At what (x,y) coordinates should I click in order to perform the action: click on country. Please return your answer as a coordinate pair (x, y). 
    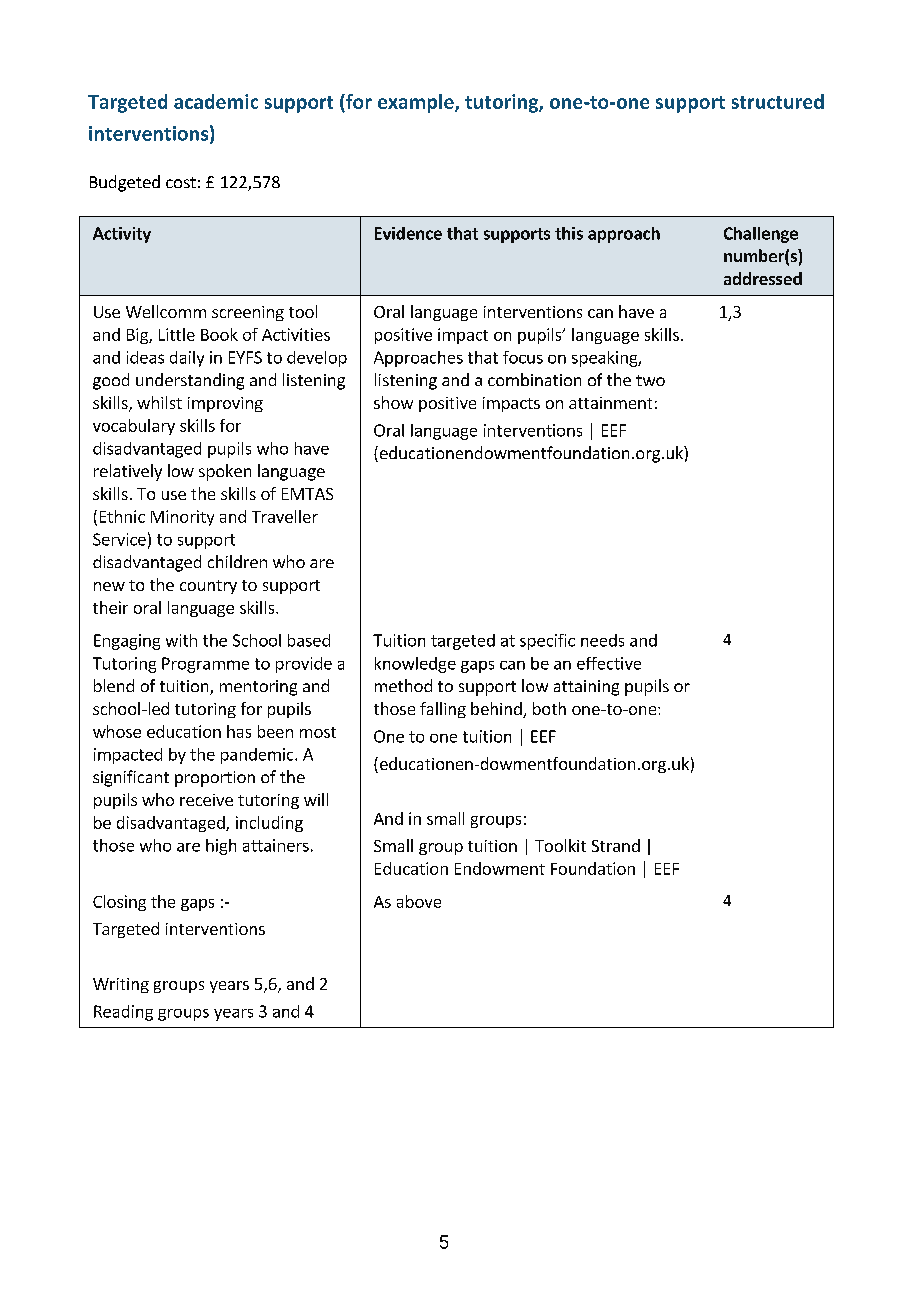
    Looking at the image, I should click on (208, 587).
